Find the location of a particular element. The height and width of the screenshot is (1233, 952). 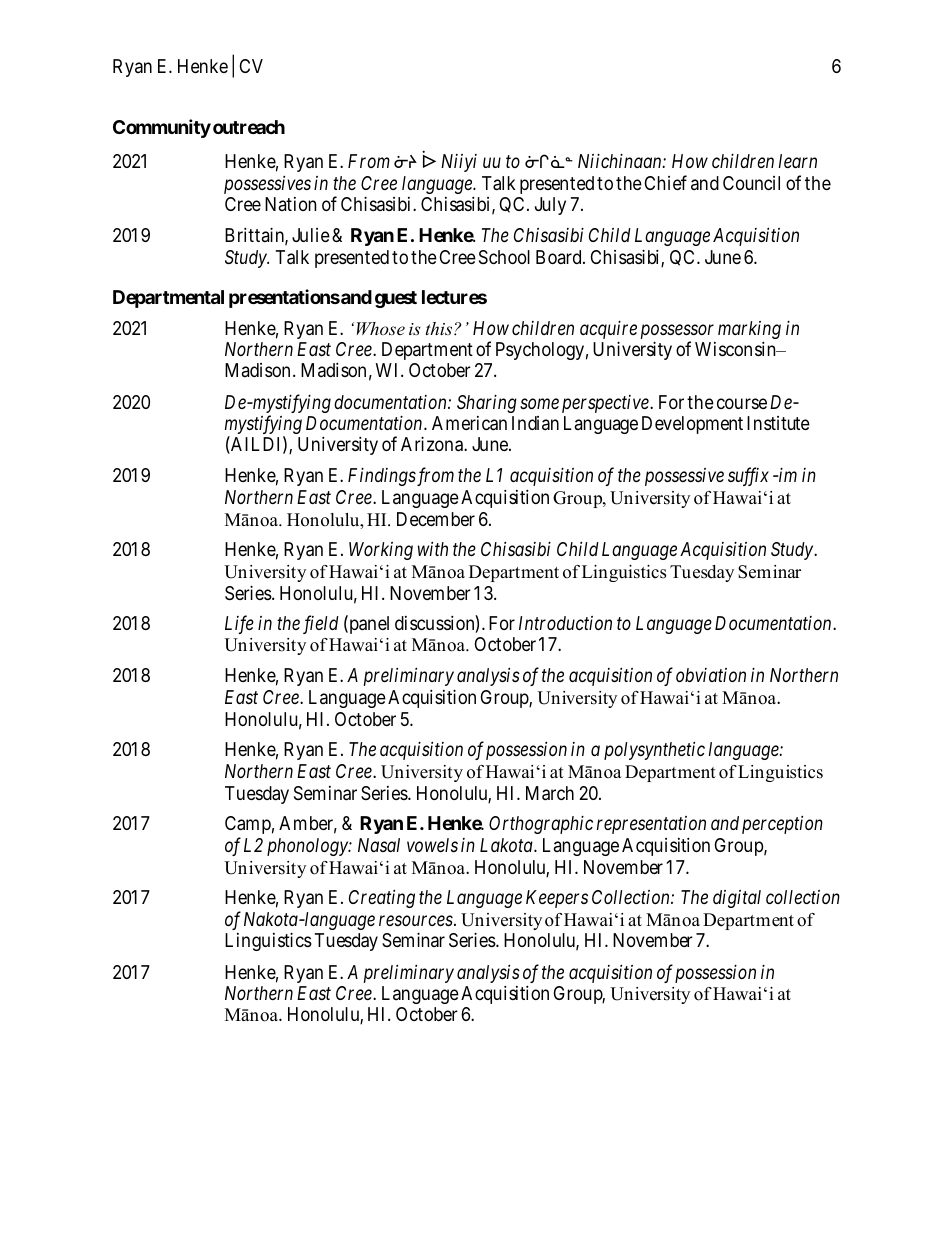

this is located at coordinates (440, 328).
